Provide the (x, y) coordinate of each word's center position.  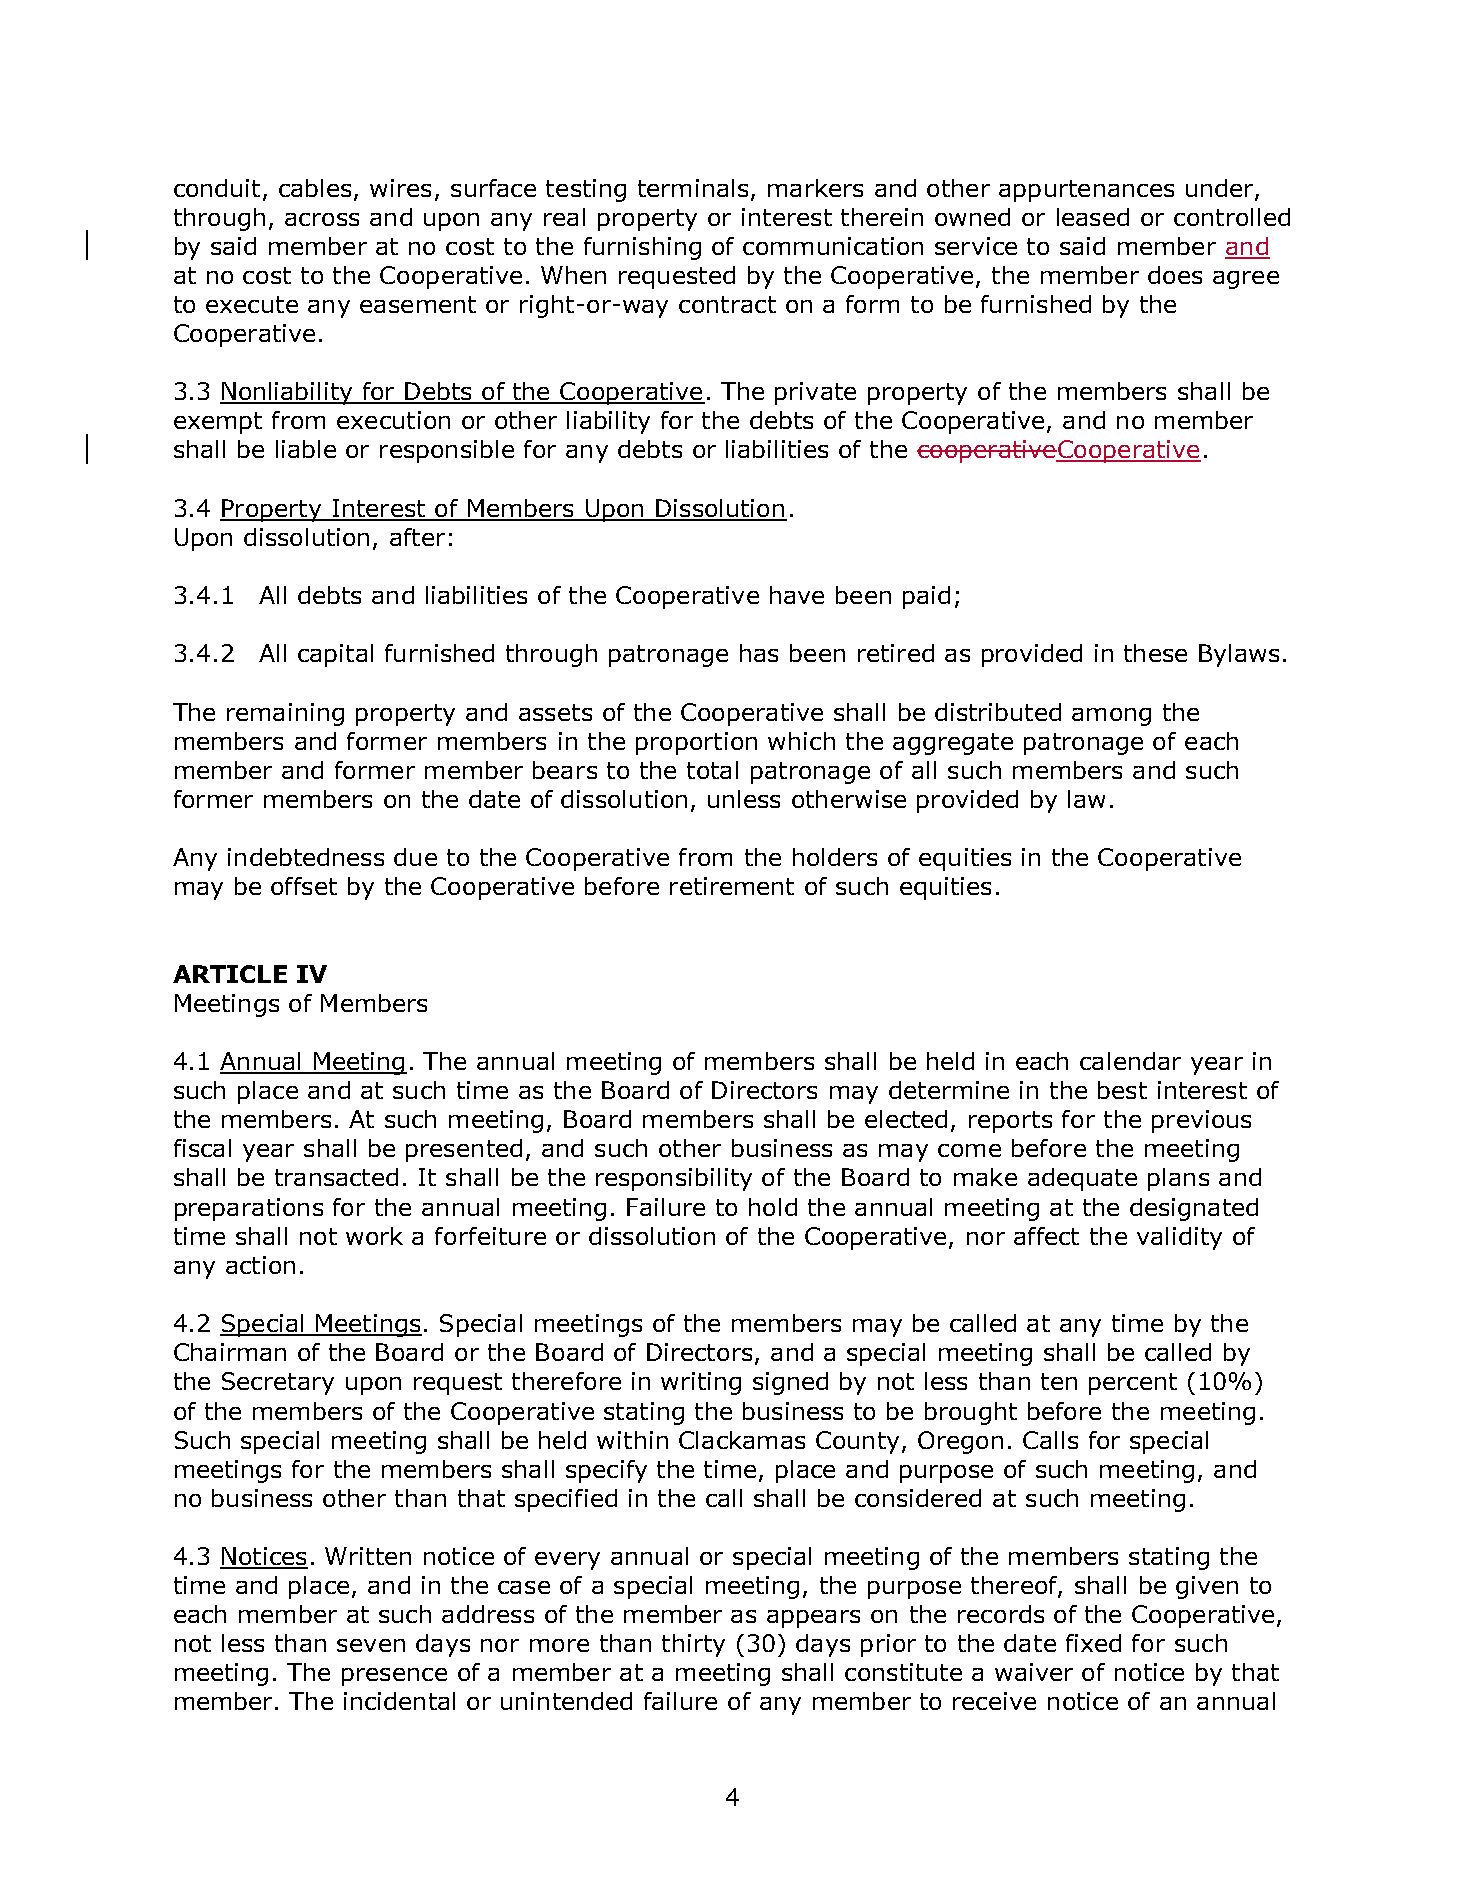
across (322, 219)
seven (371, 1645)
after (417, 537)
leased (1093, 217)
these (1155, 653)
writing (701, 1383)
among (1111, 717)
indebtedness (306, 857)
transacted (336, 1177)
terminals (693, 188)
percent (1133, 1384)
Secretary (278, 1383)
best (1122, 1090)
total (712, 770)
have (797, 595)
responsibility (674, 1179)
